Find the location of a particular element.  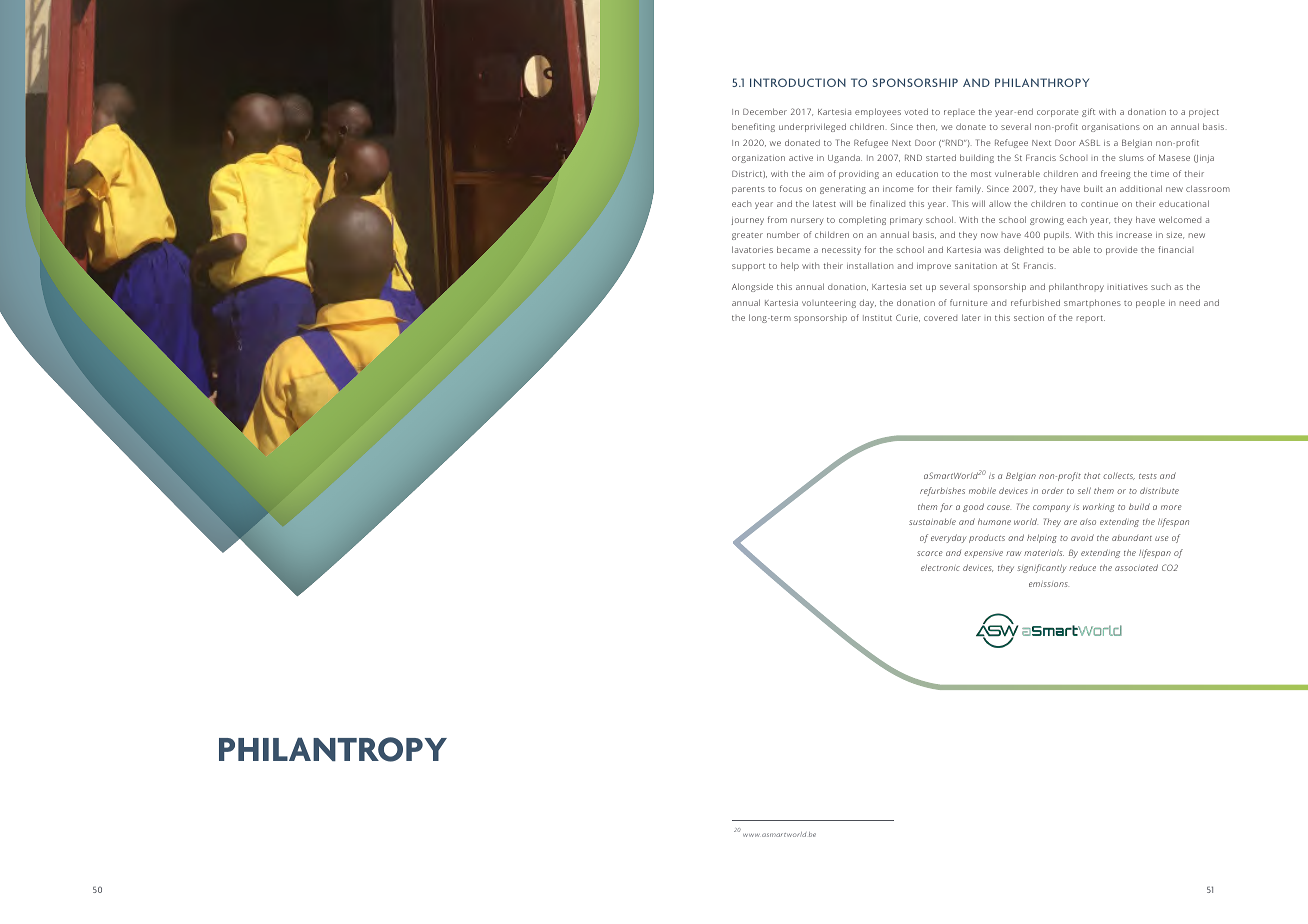

volunteering is located at coordinates (829, 304).
